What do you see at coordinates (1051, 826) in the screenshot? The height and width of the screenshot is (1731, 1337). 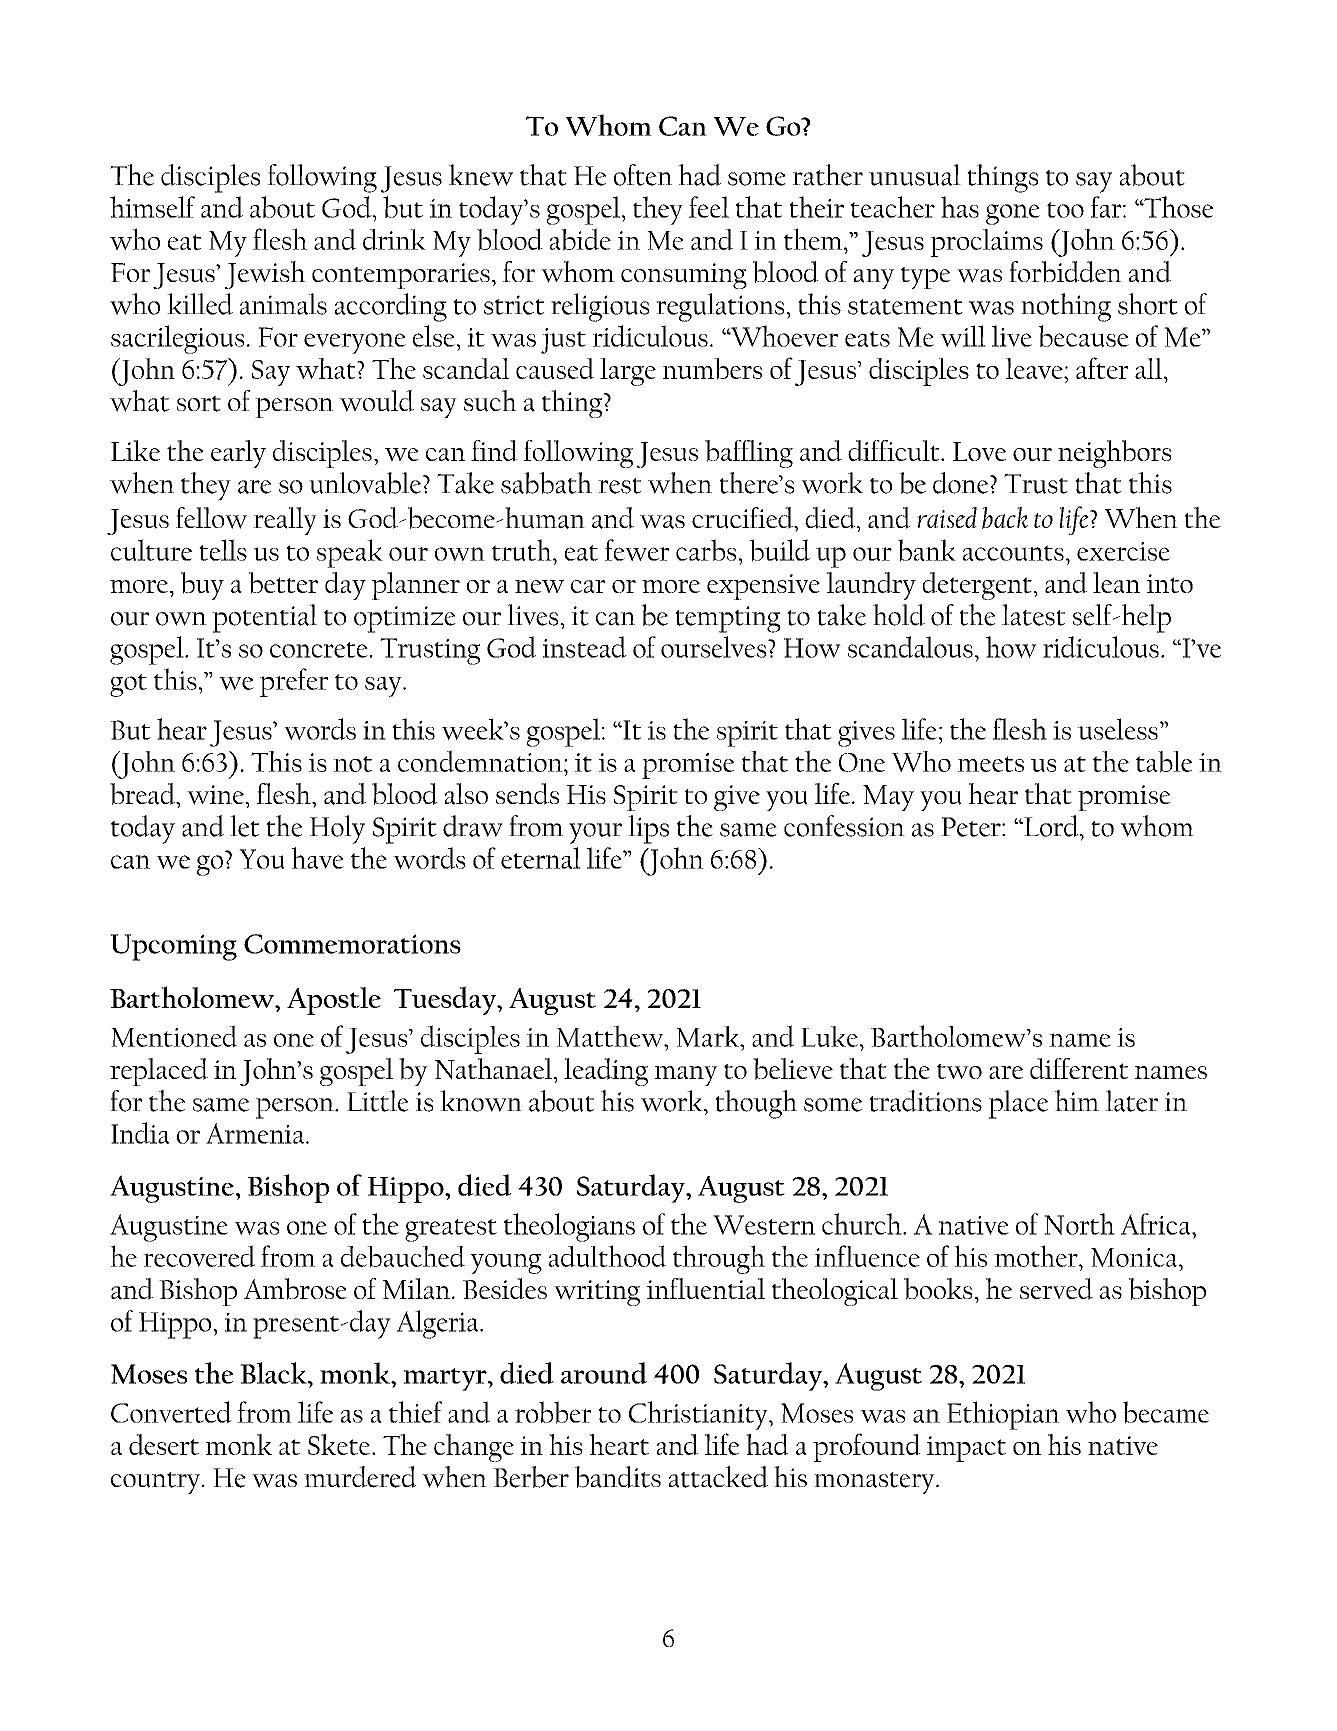 I see `Lord` at bounding box center [1051, 826].
